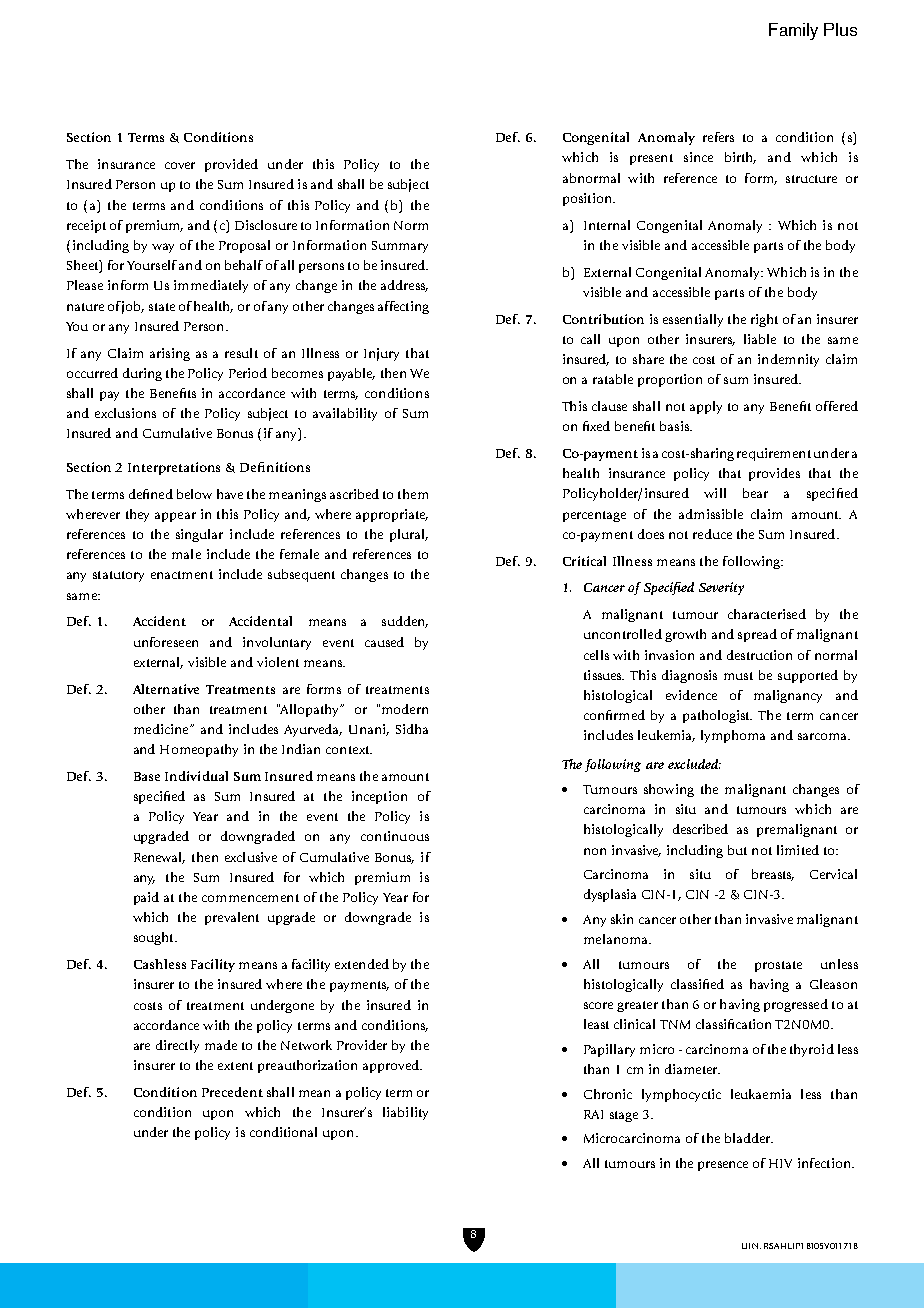  What do you see at coordinates (403, 307) in the screenshot?
I see `affecting` at bounding box center [403, 307].
